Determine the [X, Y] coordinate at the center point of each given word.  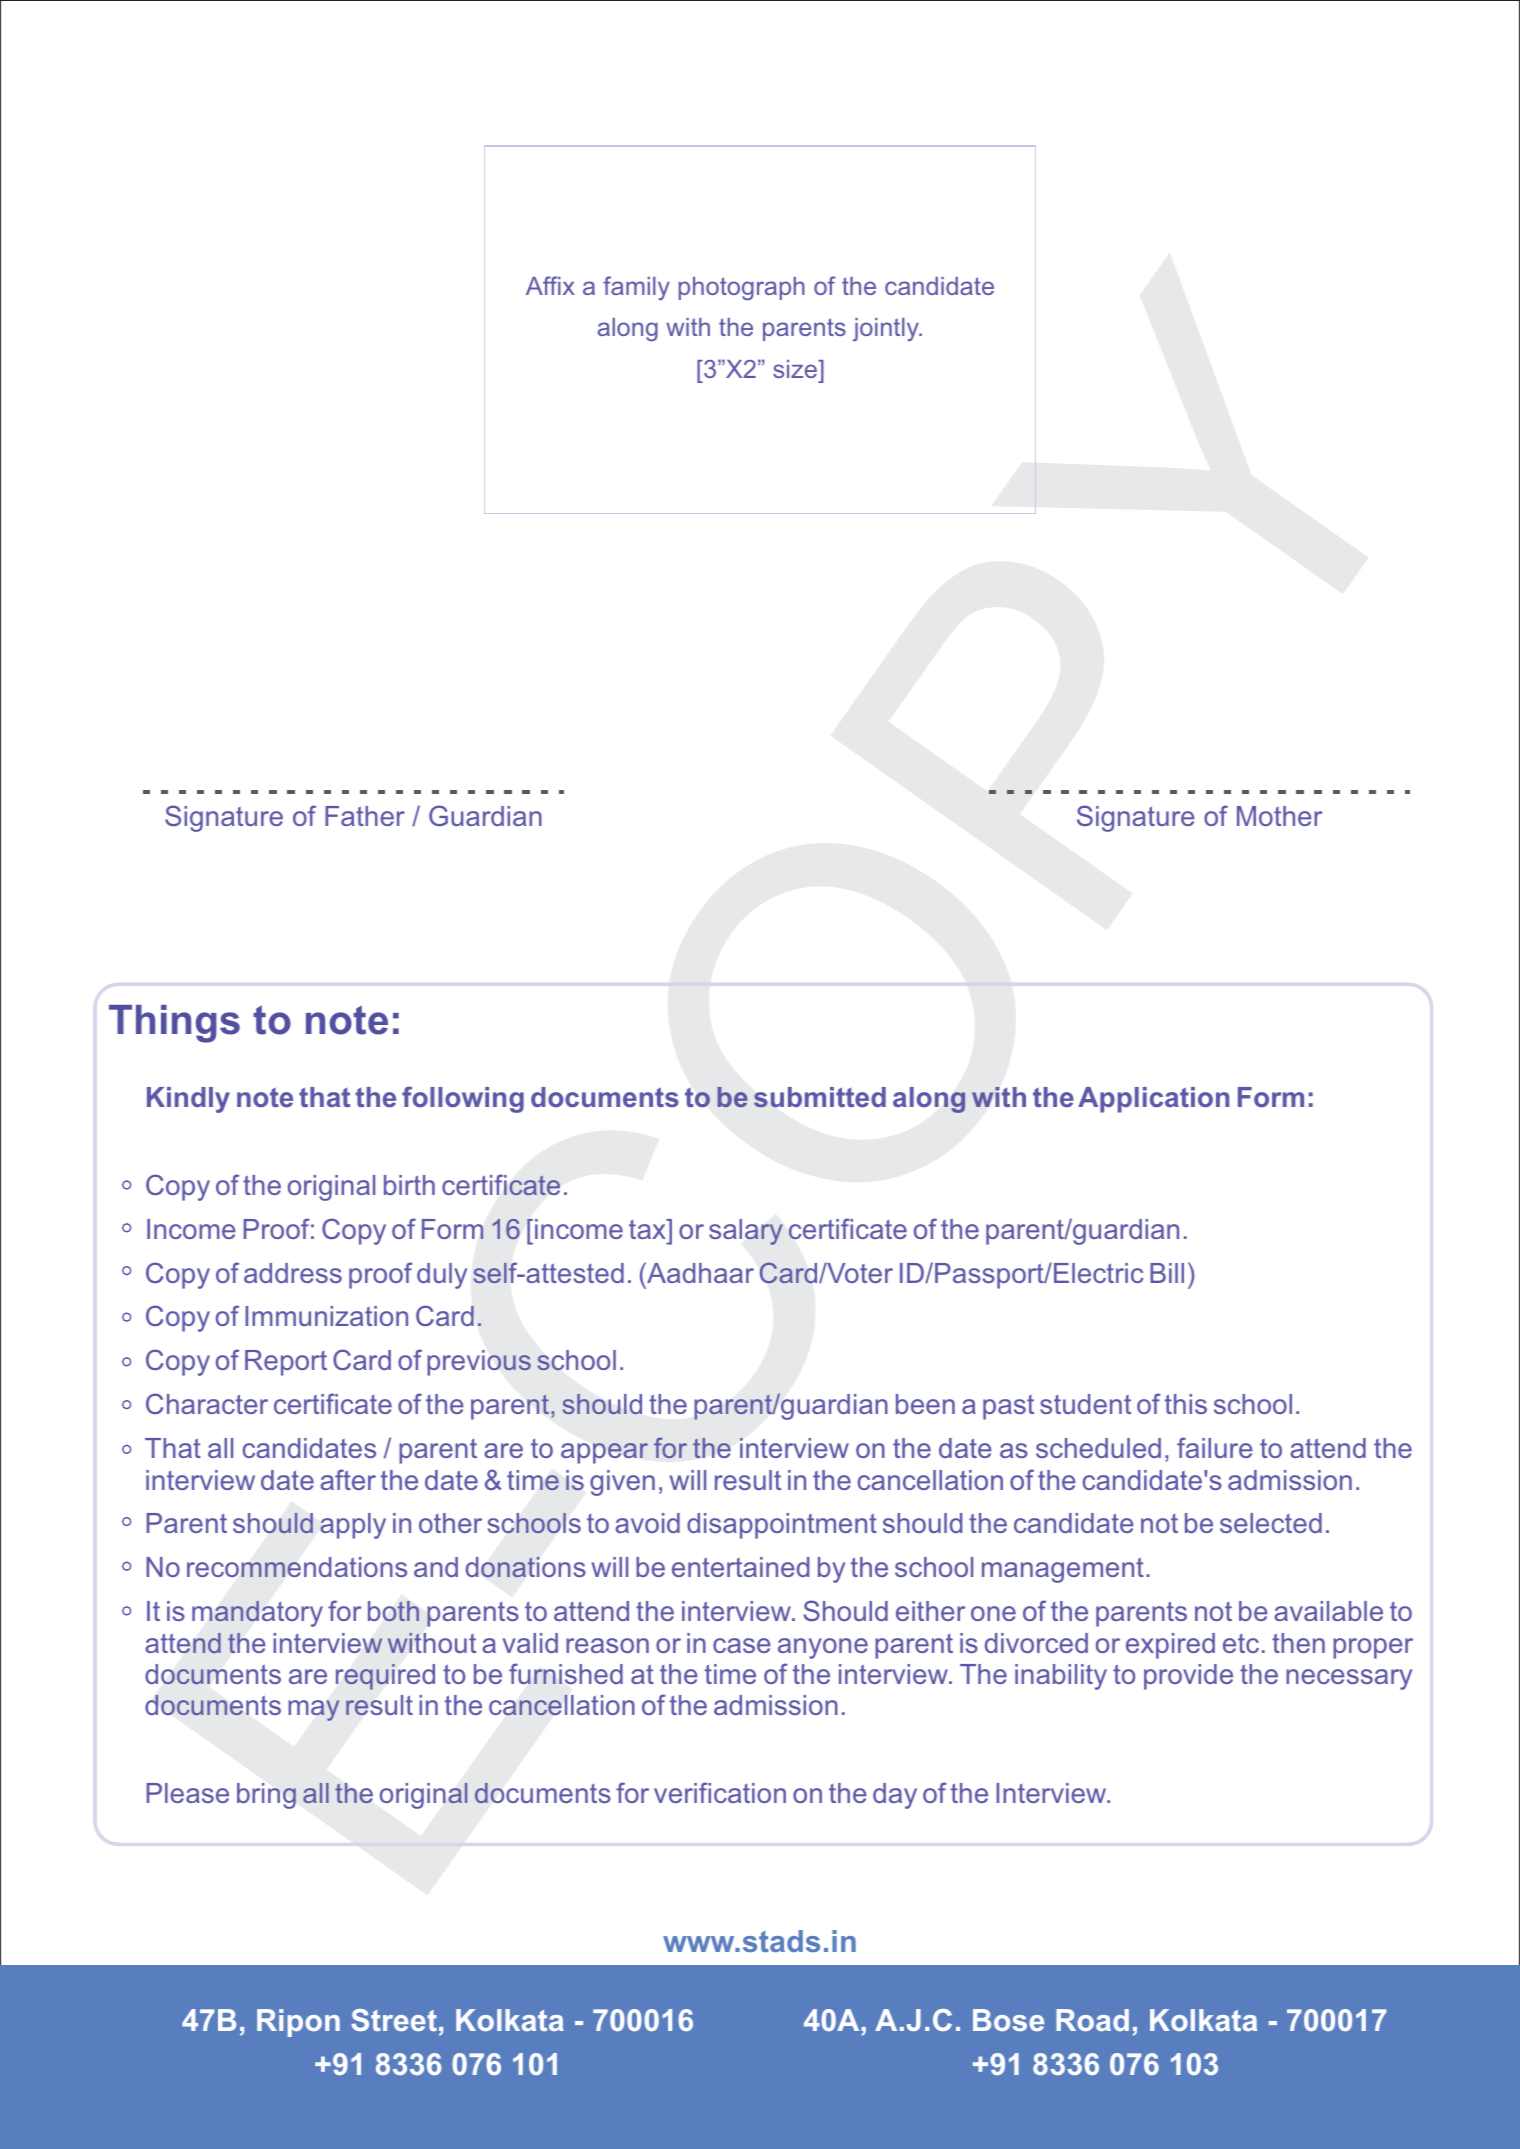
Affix [550, 285]
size [796, 369]
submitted [820, 1097]
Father [365, 816]
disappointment [782, 1526]
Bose [1008, 2020]
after [348, 1479]
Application [1153, 1100]
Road [1092, 2020]
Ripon [298, 2023]
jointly [887, 329]
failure [1215, 1447]
